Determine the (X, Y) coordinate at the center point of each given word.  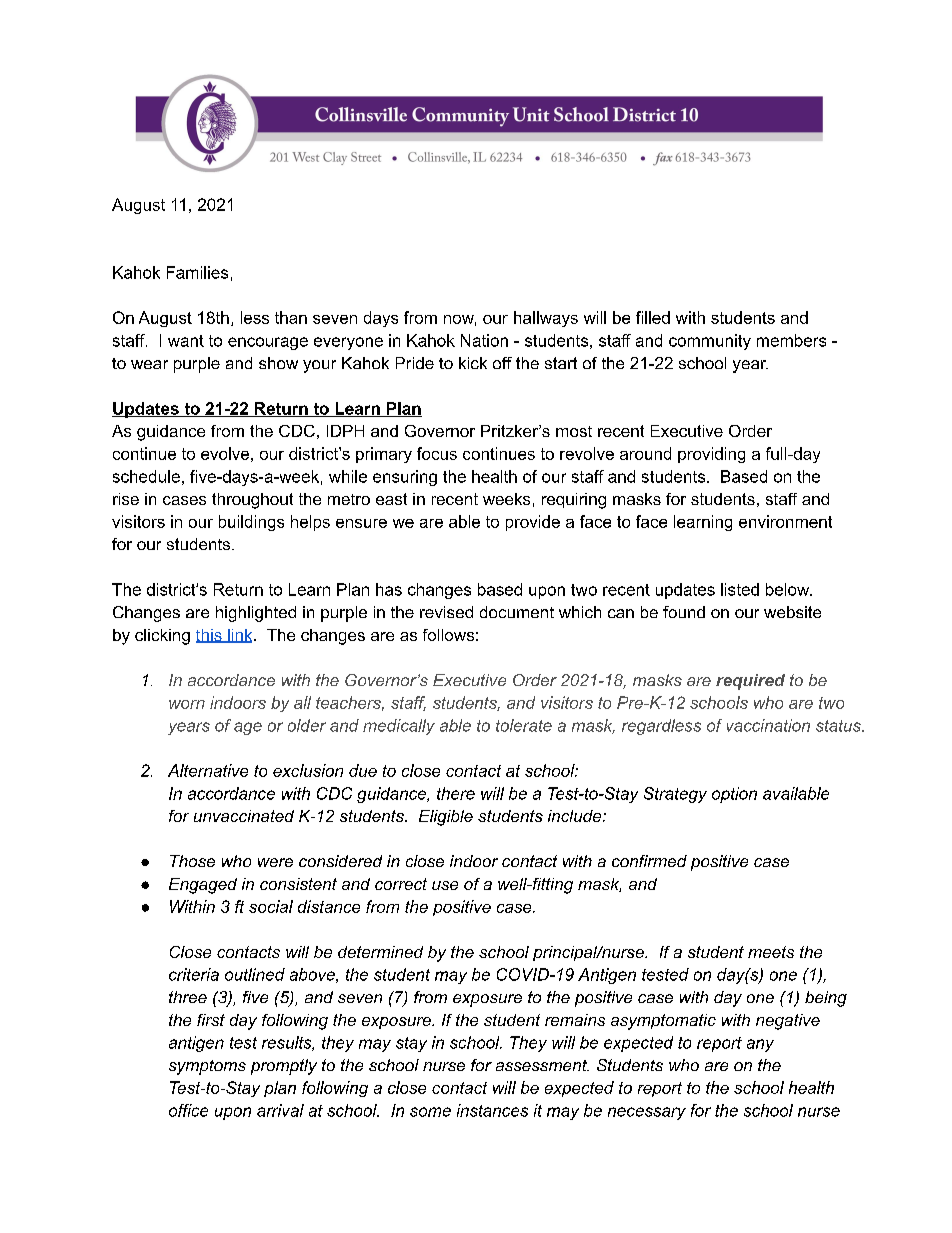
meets (771, 952)
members (791, 340)
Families (197, 272)
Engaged (203, 886)
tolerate (524, 725)
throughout (252, 501)
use (445, 885)
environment (785, 521)
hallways (546, 319)
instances (492, 1110)
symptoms (207, 1067)
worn (187, 704)
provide (533, 523)
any (760, 1045)
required (750, 682)
